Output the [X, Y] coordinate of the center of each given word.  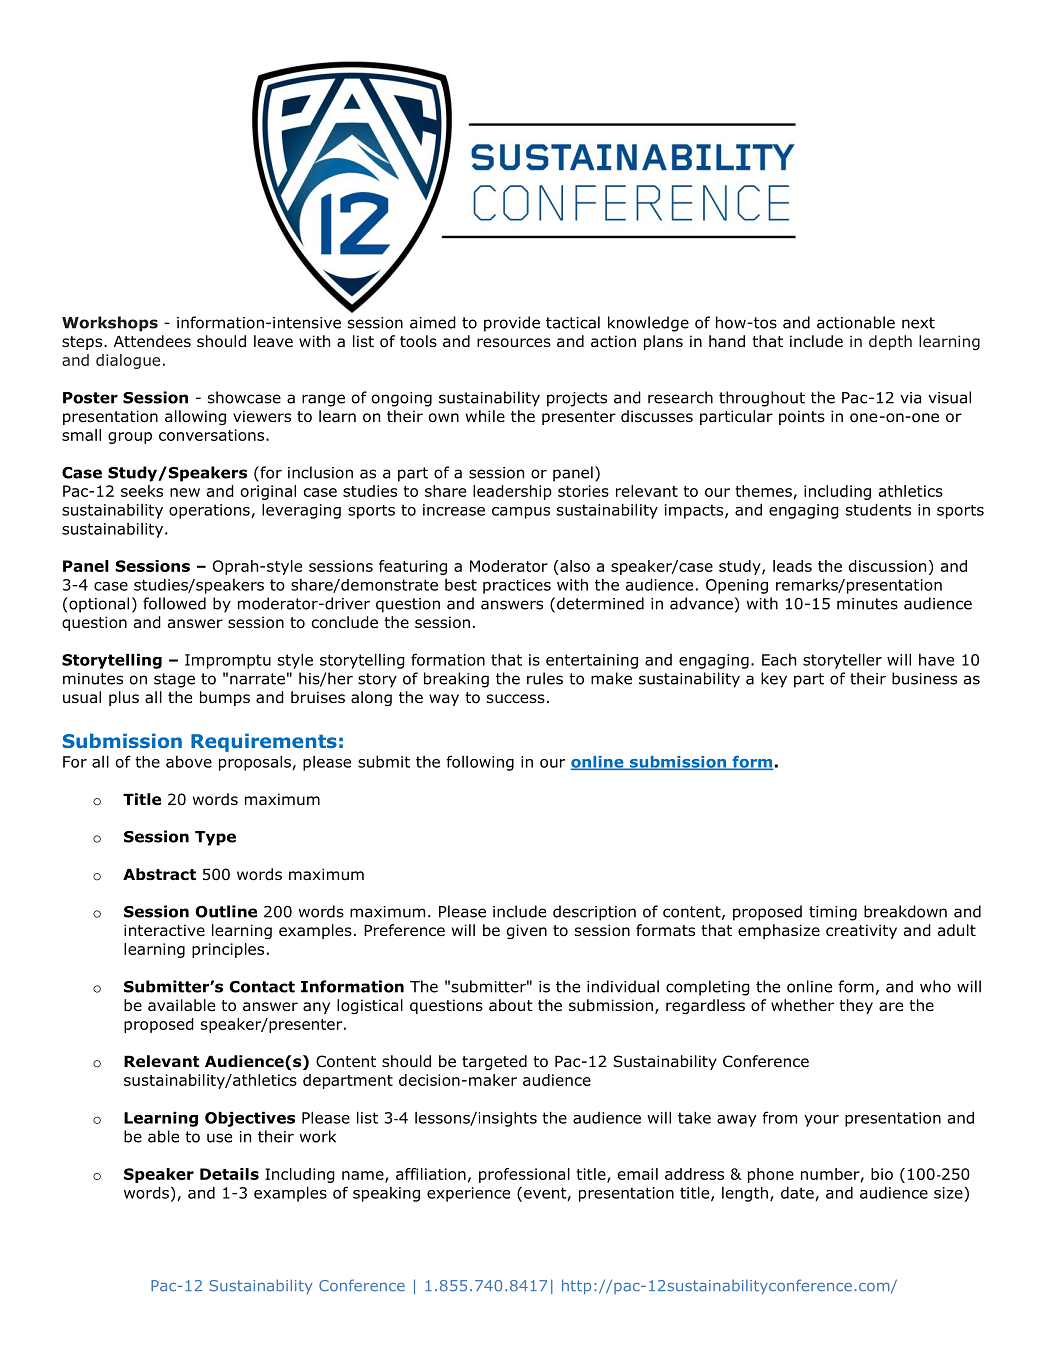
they [856, 1006]
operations [209, 511]
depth [890, 342]
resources [514, 343]
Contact [262, 987]
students [878, 509]
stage [174, 680]
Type [215, 838]
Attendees [152, 341]
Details [229, 1174]
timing [833, 913]
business [924, 678]
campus [521, 513]
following [480, 763]
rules [545, 678]
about [511, 1005]
